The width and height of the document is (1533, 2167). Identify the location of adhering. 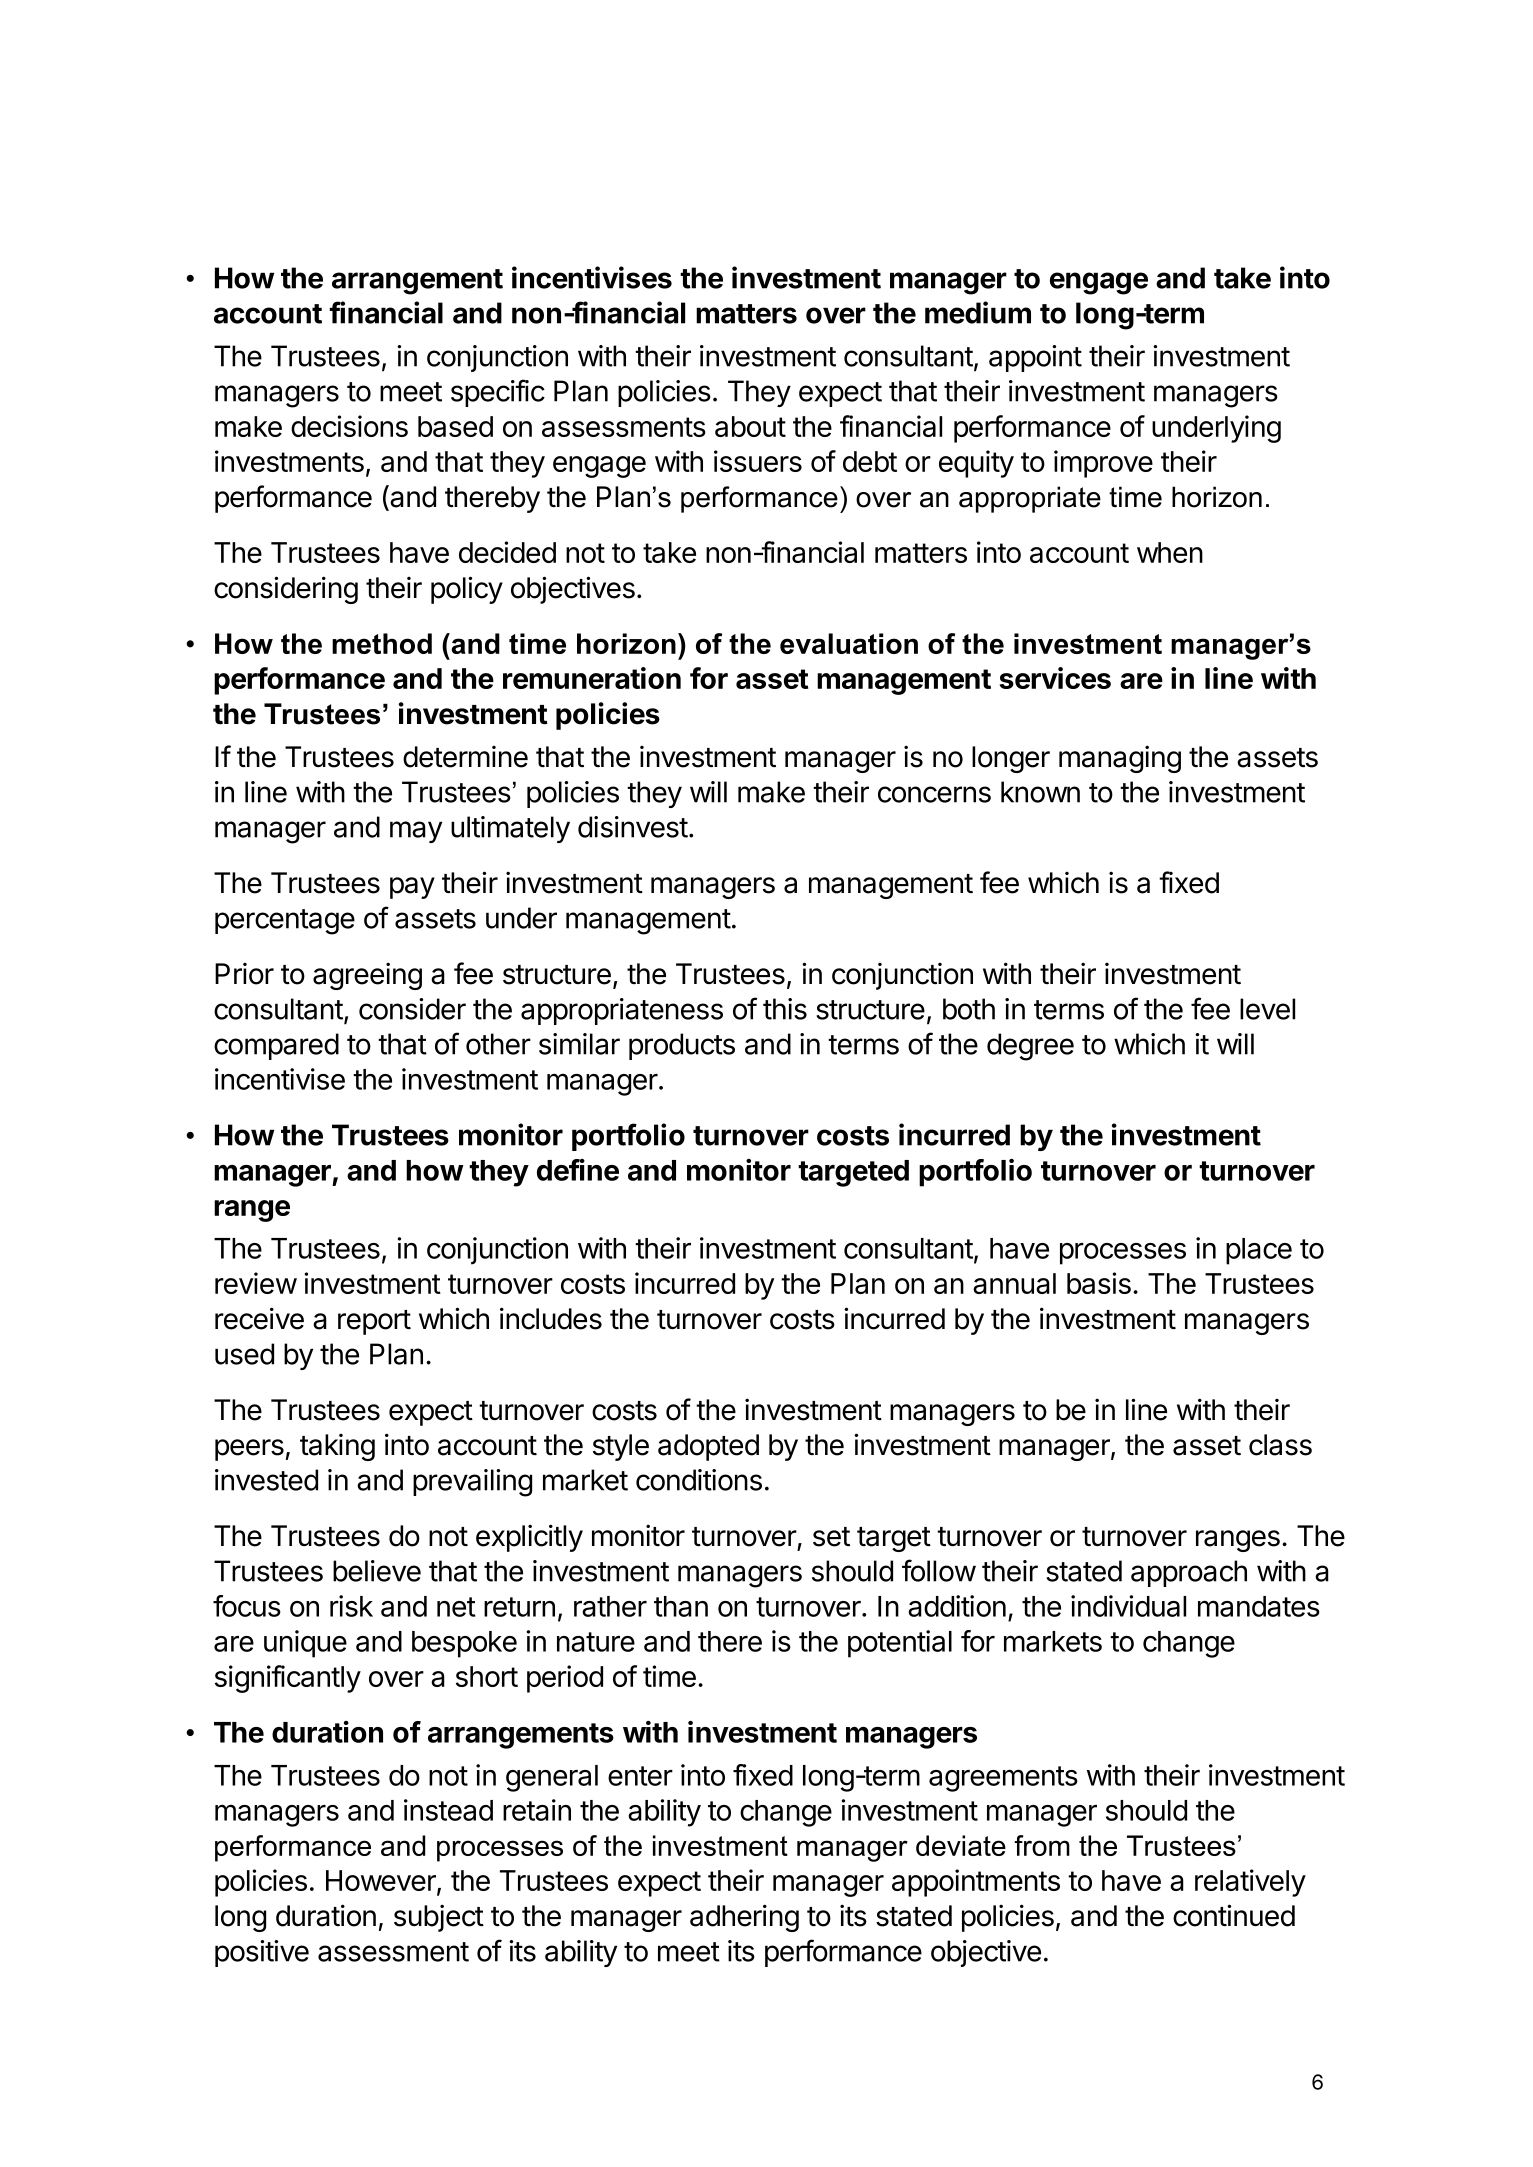
(744, 1918).
